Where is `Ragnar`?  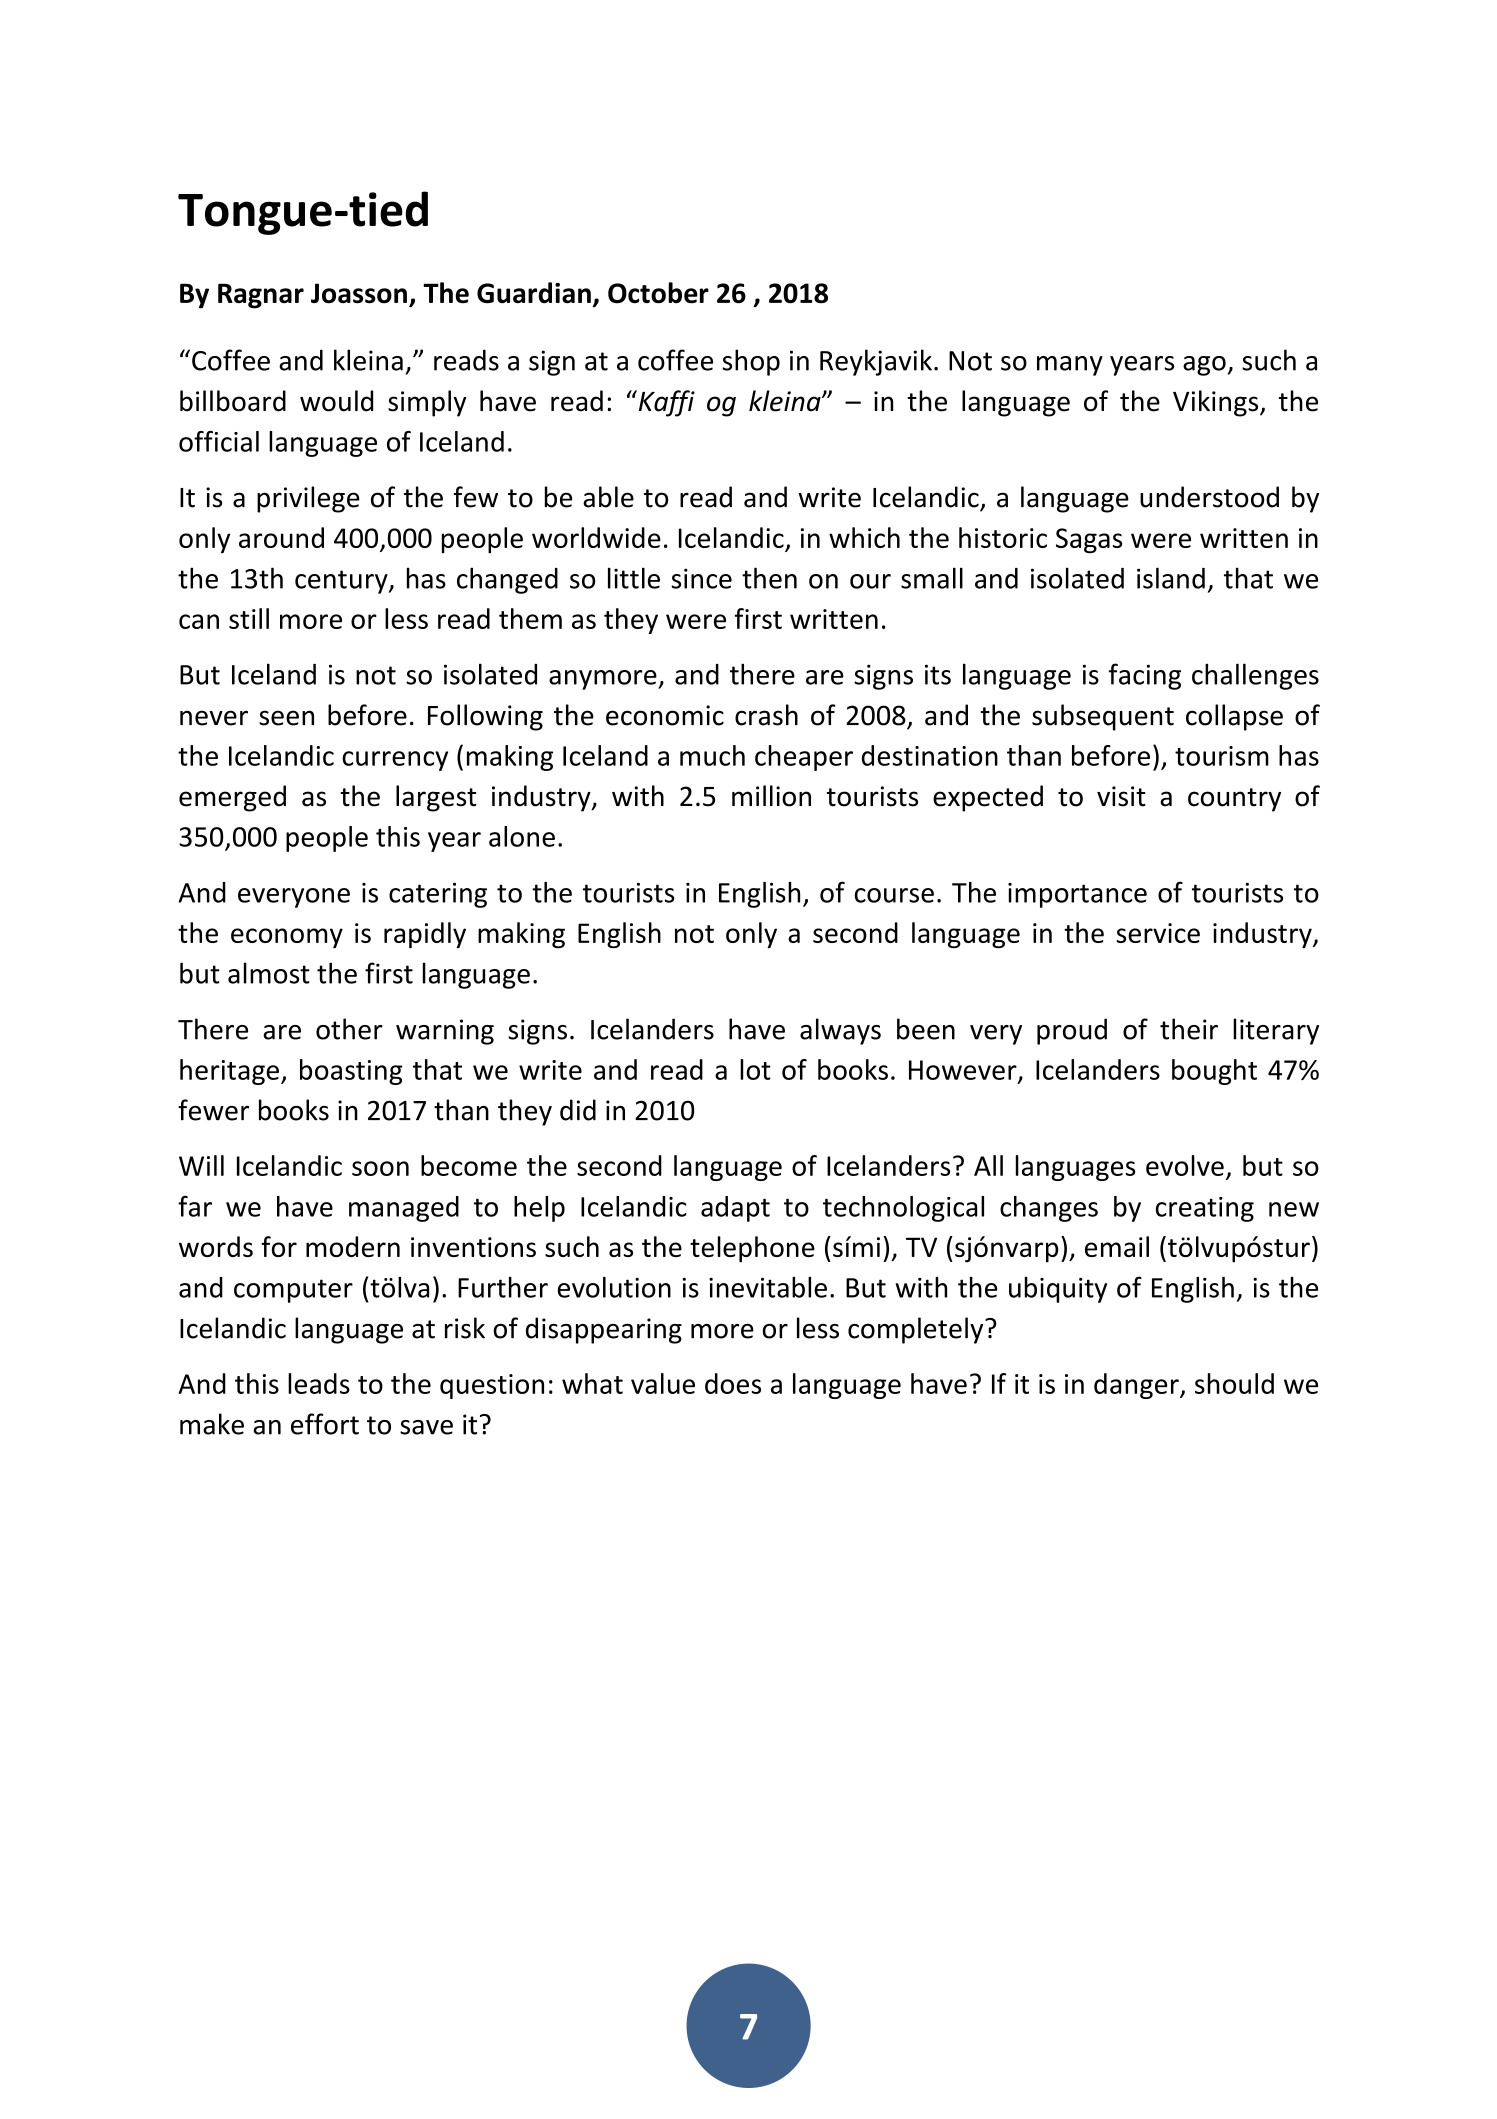
Ragnar is located at coordinates (261, 296).
